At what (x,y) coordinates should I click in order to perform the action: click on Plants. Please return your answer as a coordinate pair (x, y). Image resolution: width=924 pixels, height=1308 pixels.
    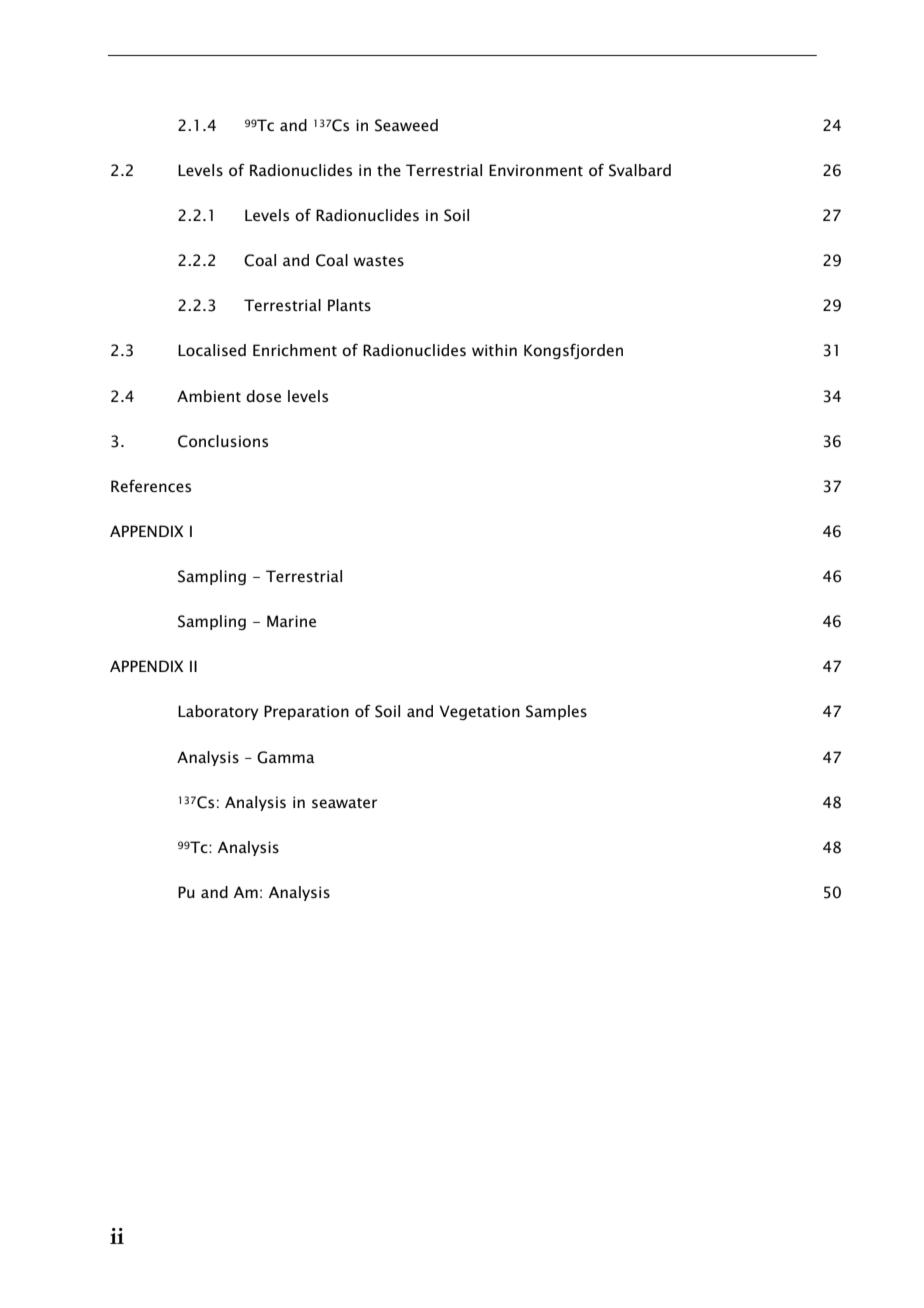
    Looking at the image, I should click on (349, 305).
